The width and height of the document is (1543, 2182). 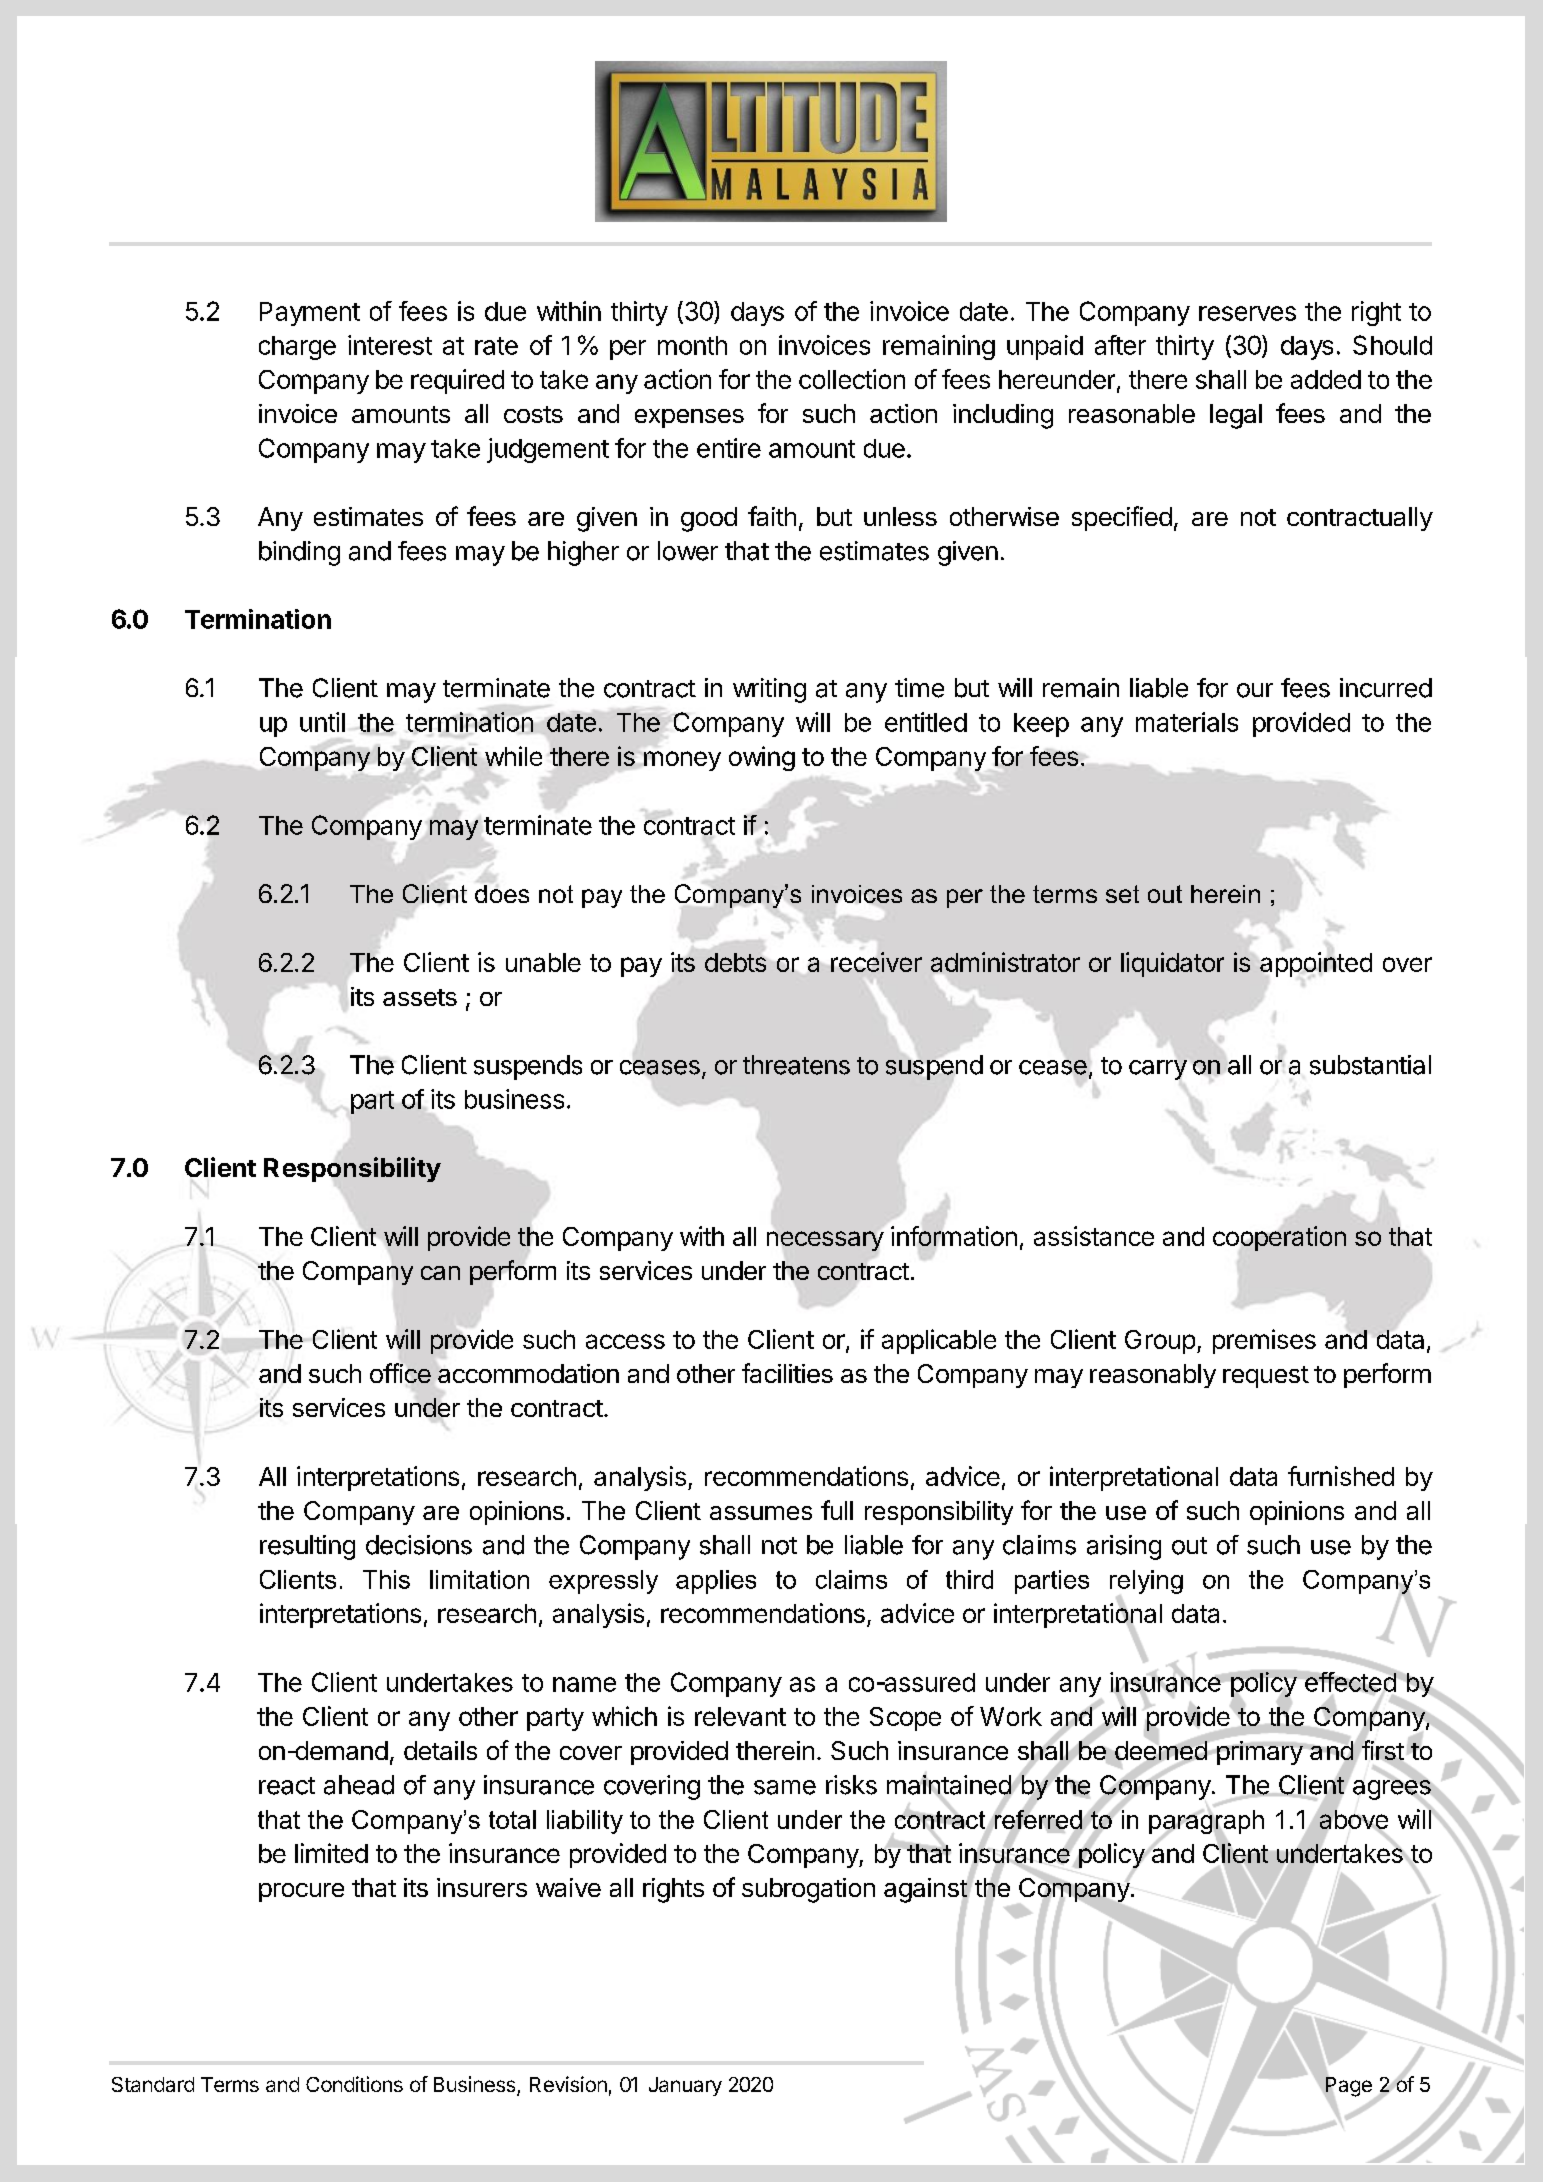 What do you see at coordinates (307, 1547) in the document?
I see `resulting` at bounding box center [307, 1547].
